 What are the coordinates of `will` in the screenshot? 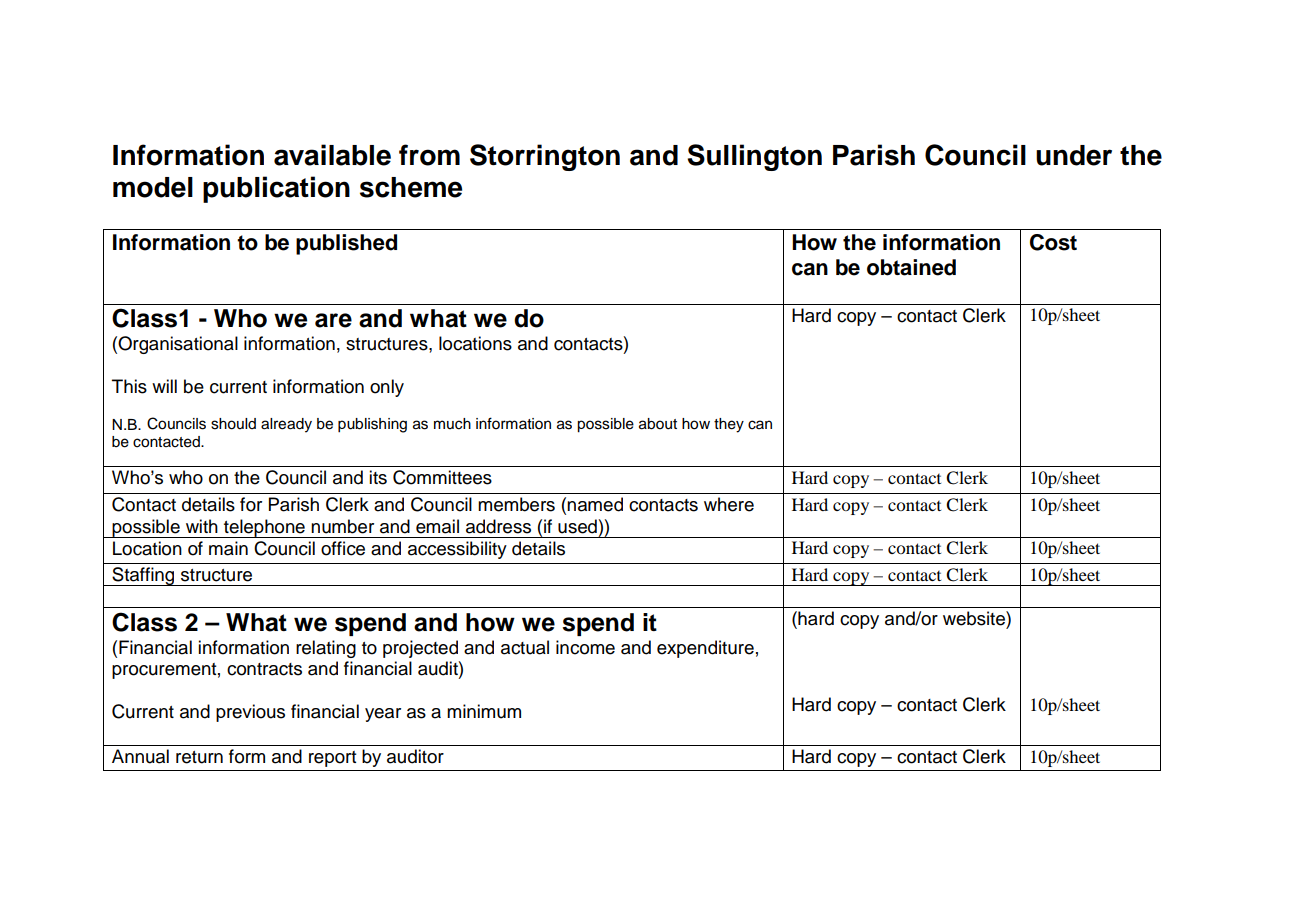 It's located at (164, 386).
